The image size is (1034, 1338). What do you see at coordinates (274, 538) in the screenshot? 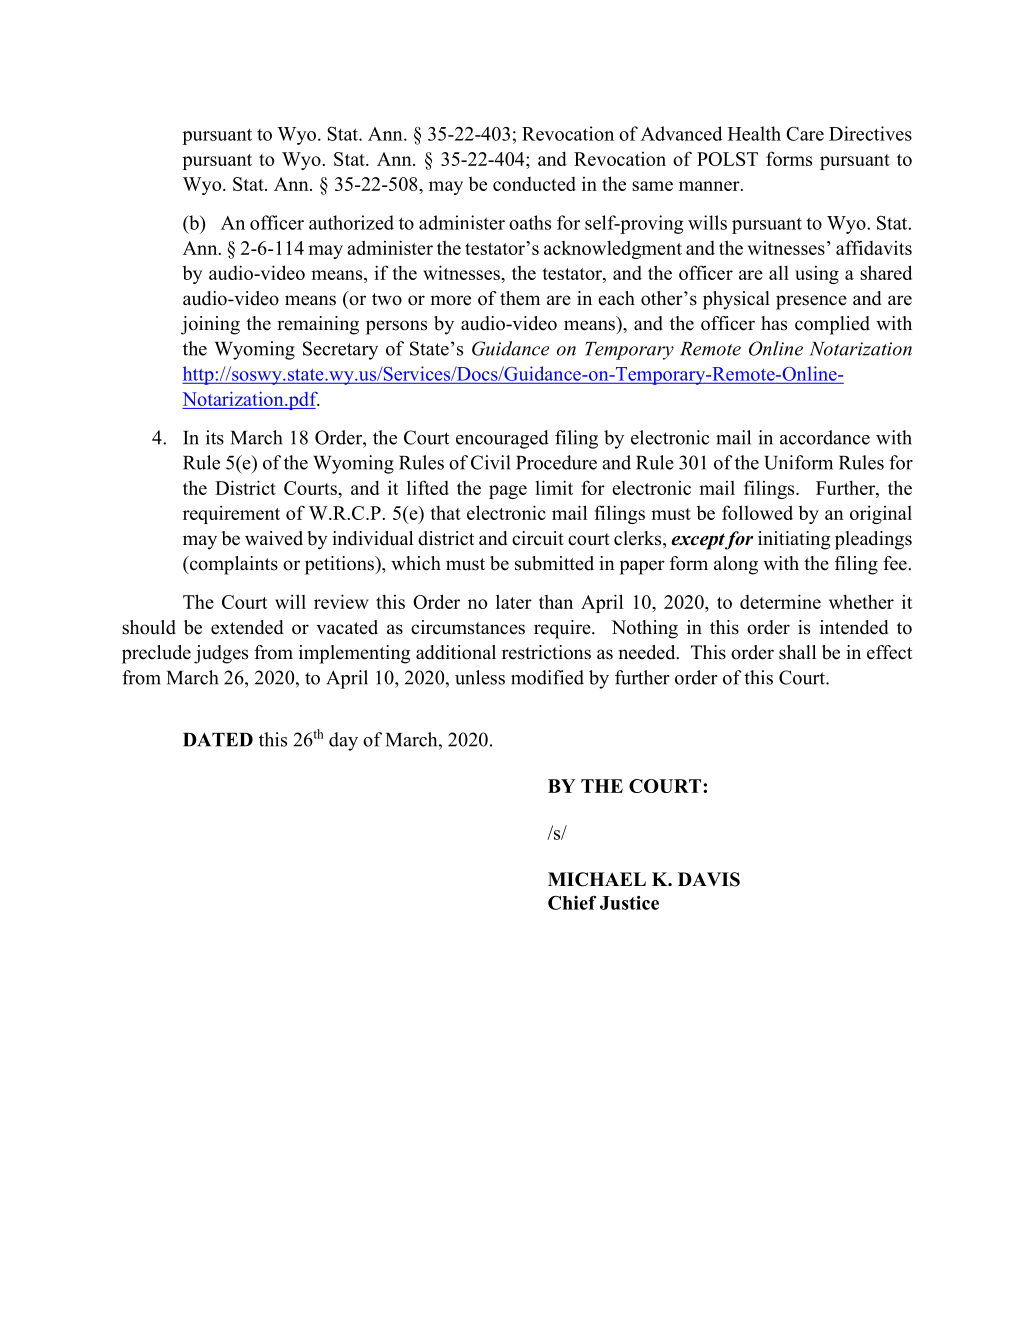
I see `waived` at bounding box center [274, 538].
